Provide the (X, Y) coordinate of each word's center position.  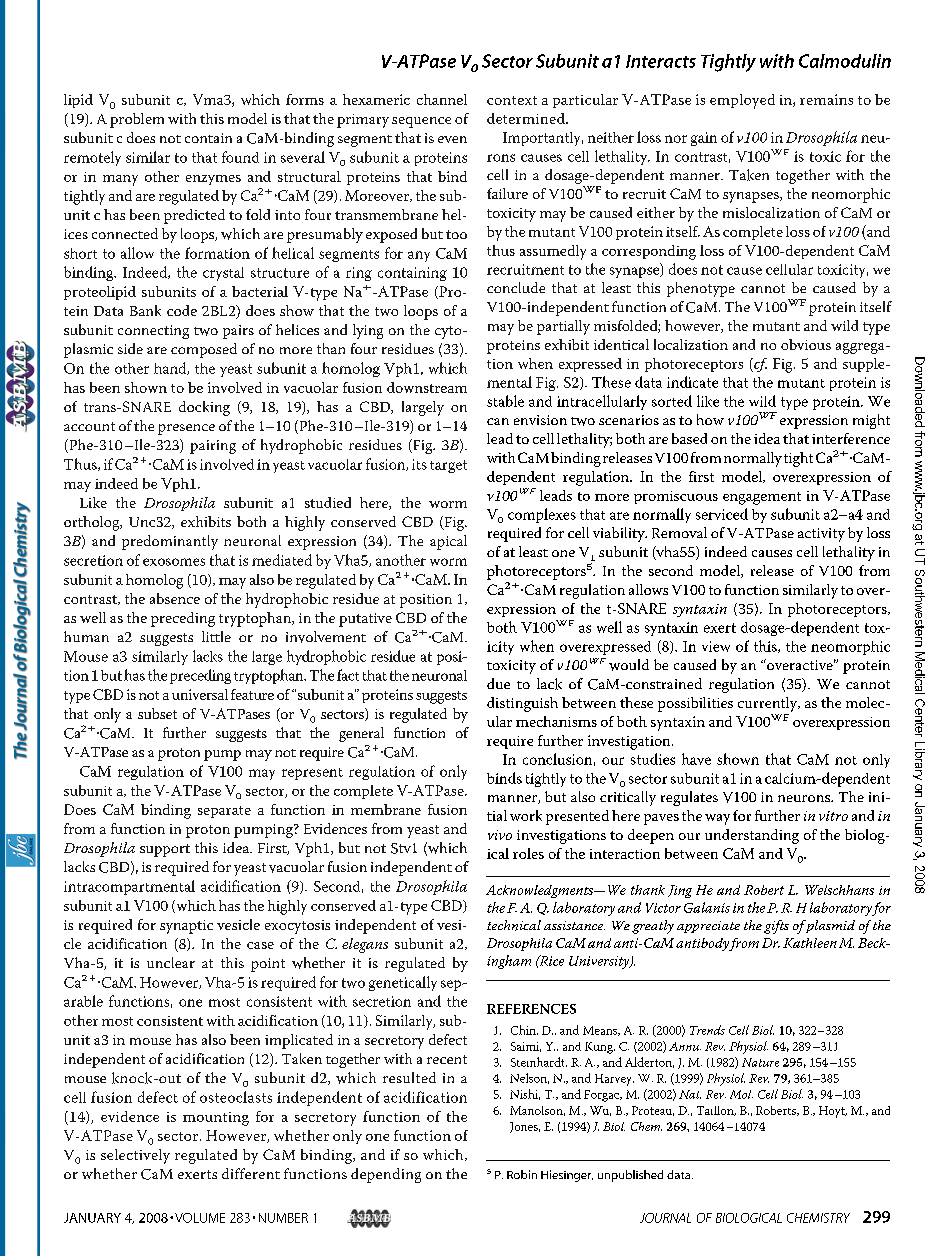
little (216, 636)
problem (137, 120)
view (716, 646)
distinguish (522, 704)
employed (742, 101)
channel (442, 99)
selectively (135, 1156)
